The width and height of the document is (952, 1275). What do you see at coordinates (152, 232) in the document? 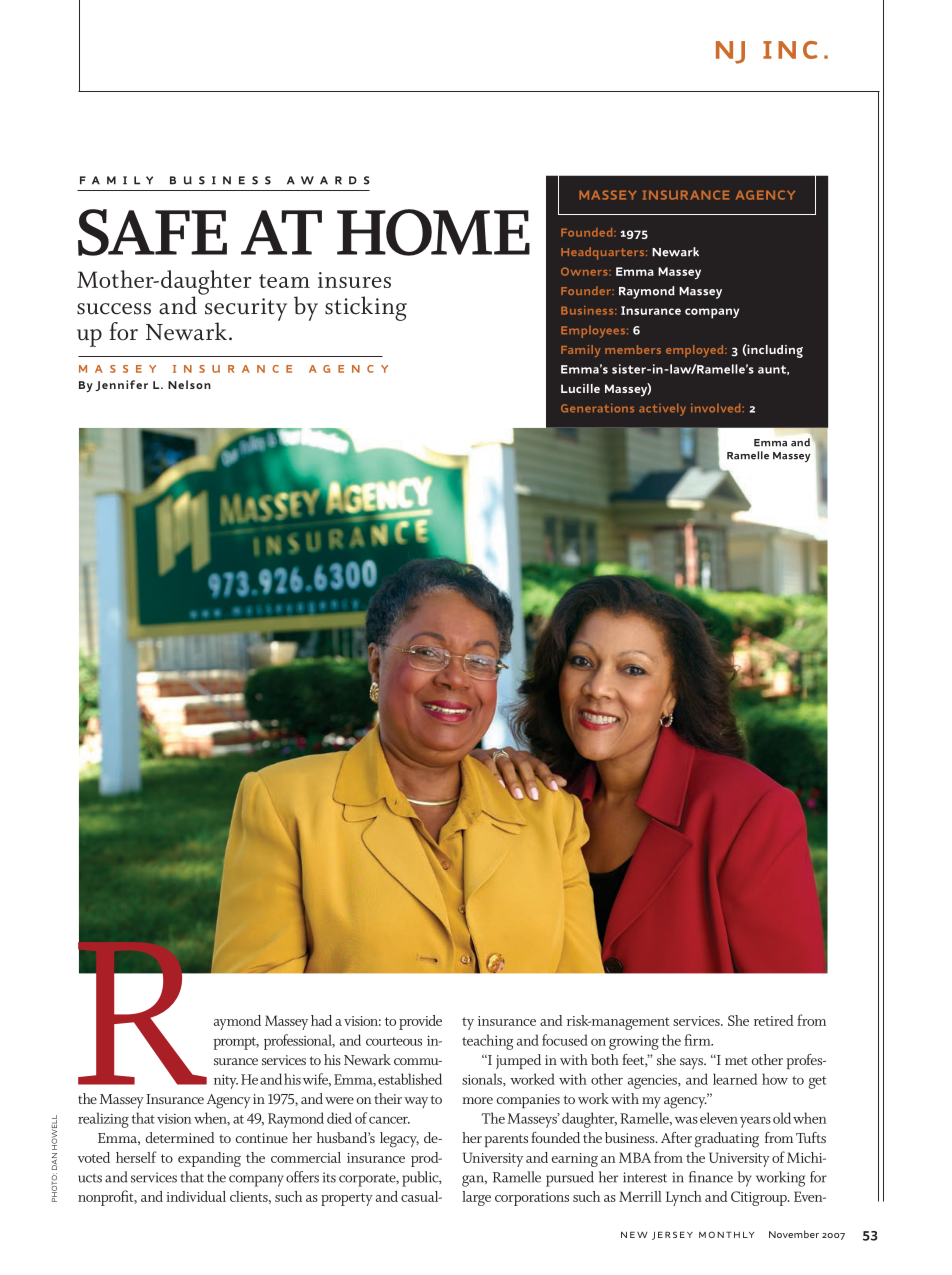
I see `SAFE` at bounding box center [152, 232].
